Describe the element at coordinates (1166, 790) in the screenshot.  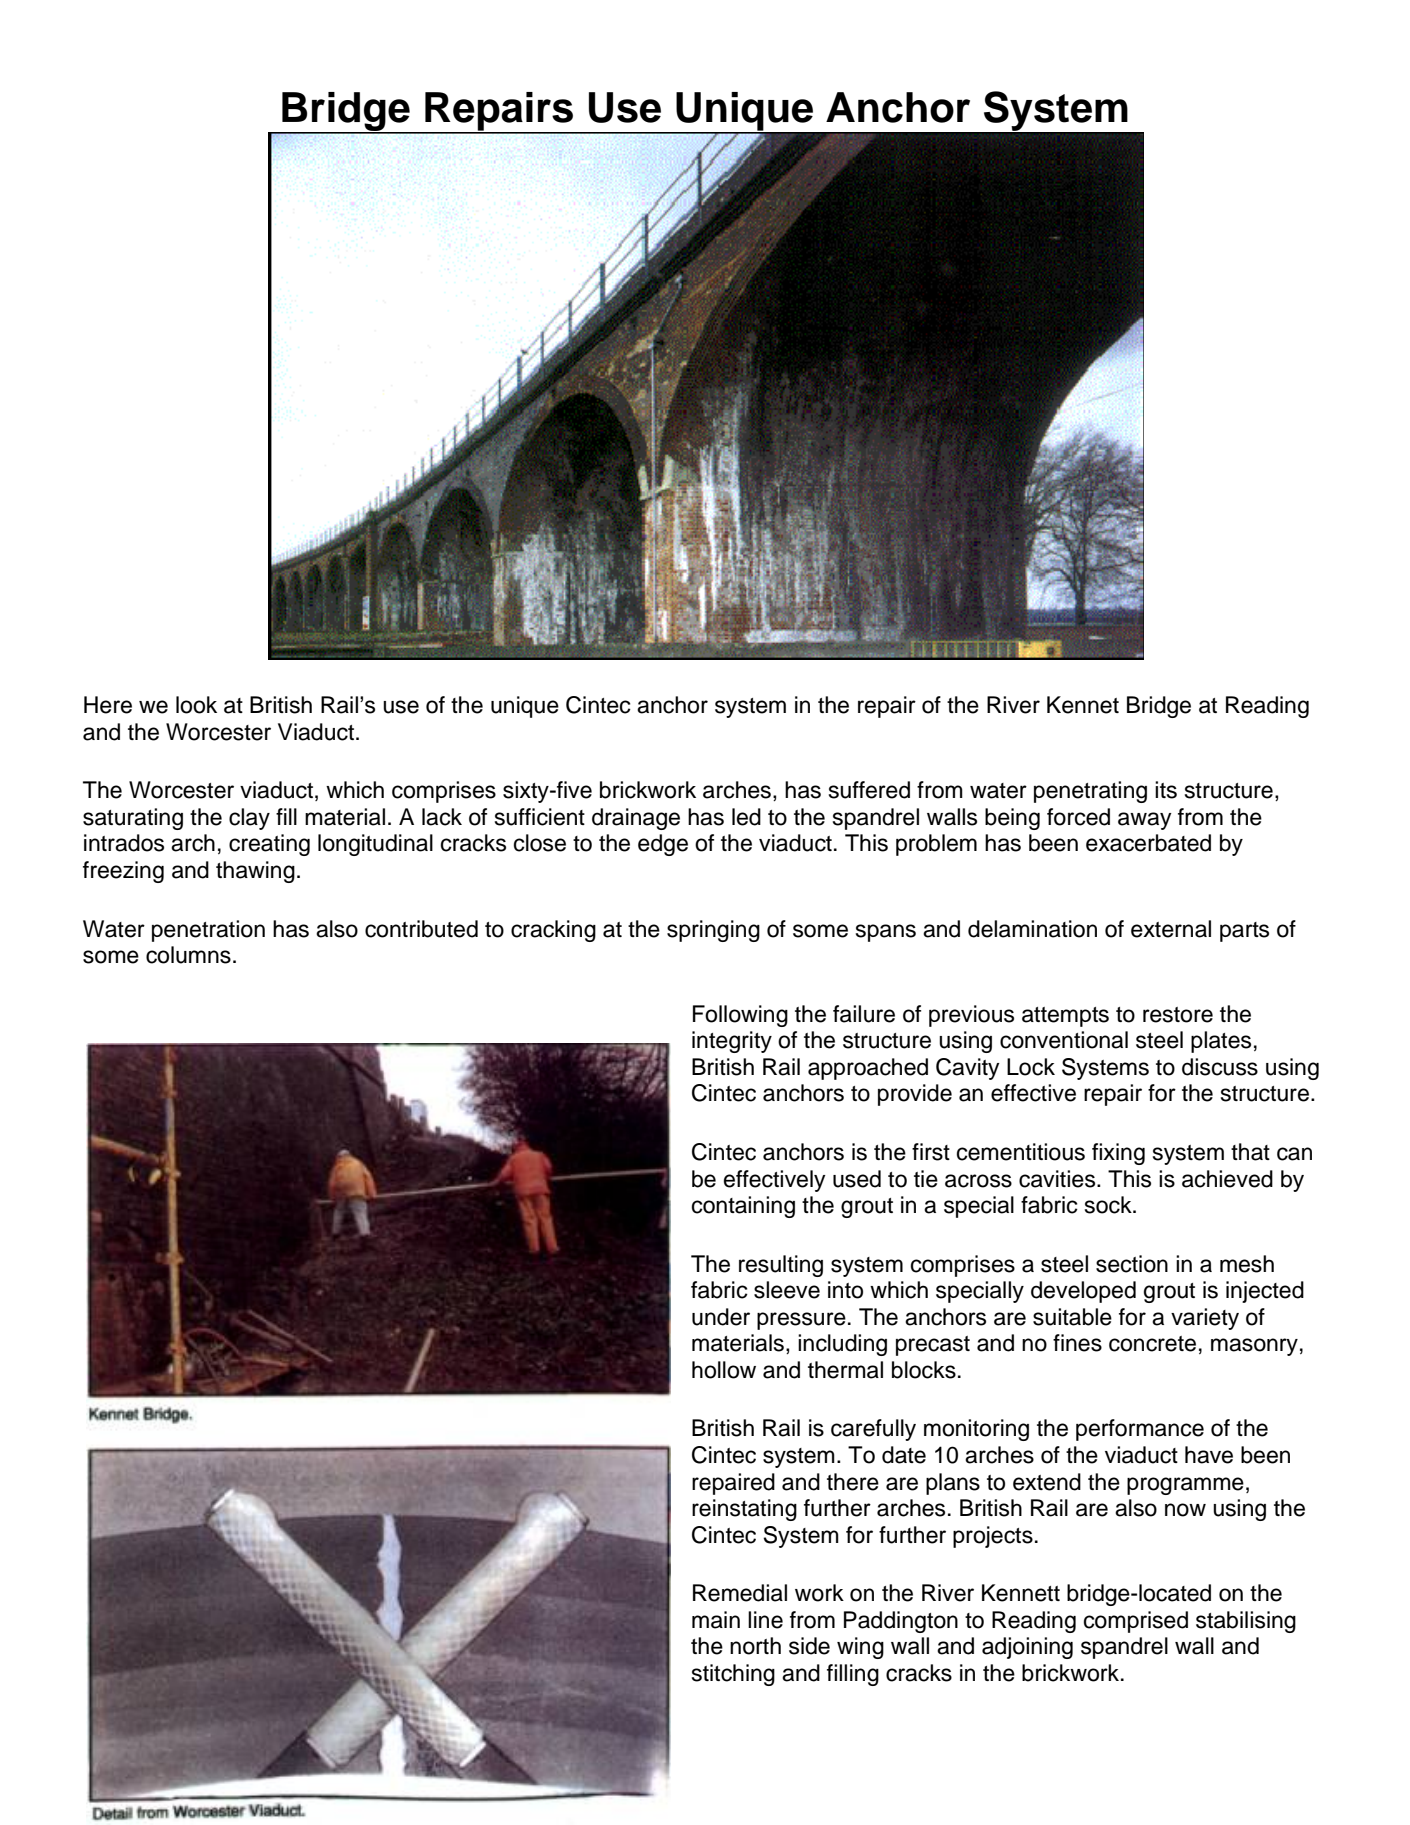
I see `its` at that location.
